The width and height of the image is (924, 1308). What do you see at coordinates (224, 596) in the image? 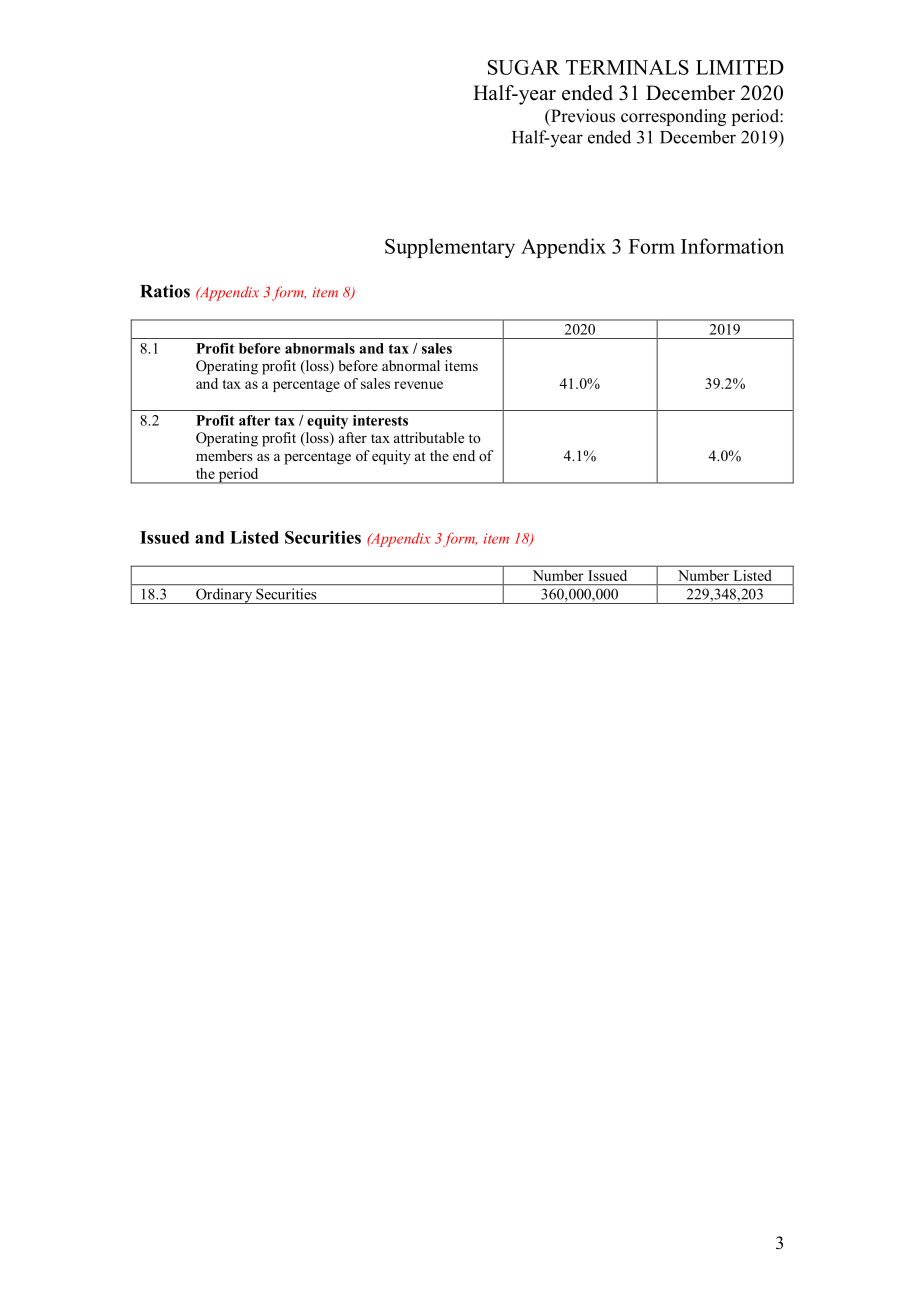
I see `Ordinary` at bounding box center [224, 596].
